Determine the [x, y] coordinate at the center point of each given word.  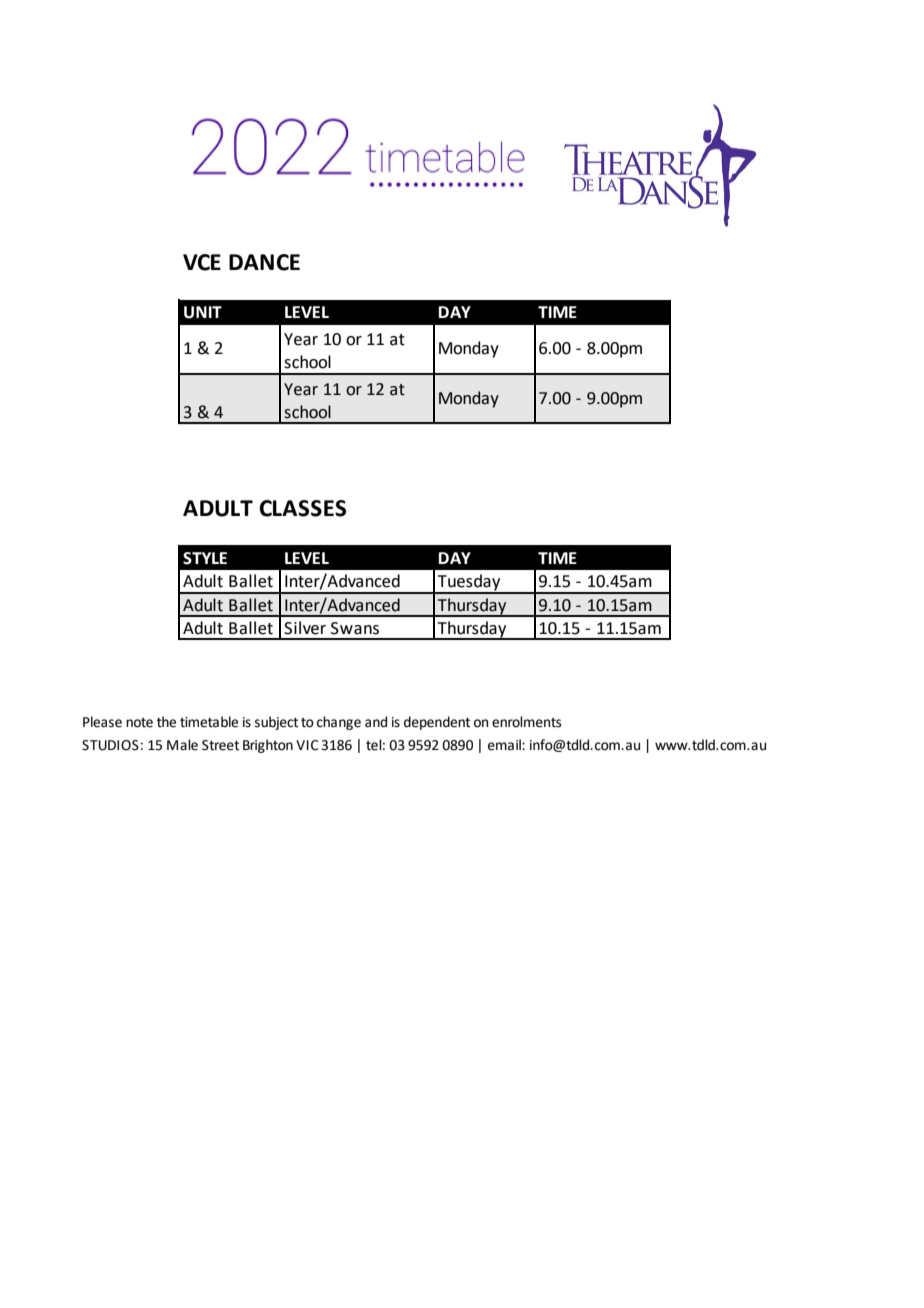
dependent [437, 723]
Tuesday [469, 583]
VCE [202, 262]
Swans [355, 628]
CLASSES [303, 508]
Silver [305, 628]
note [139, 723]
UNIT [203, 312]
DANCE [264, 262]
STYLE [205, 558]
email [505, 745]
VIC [307, 745]
